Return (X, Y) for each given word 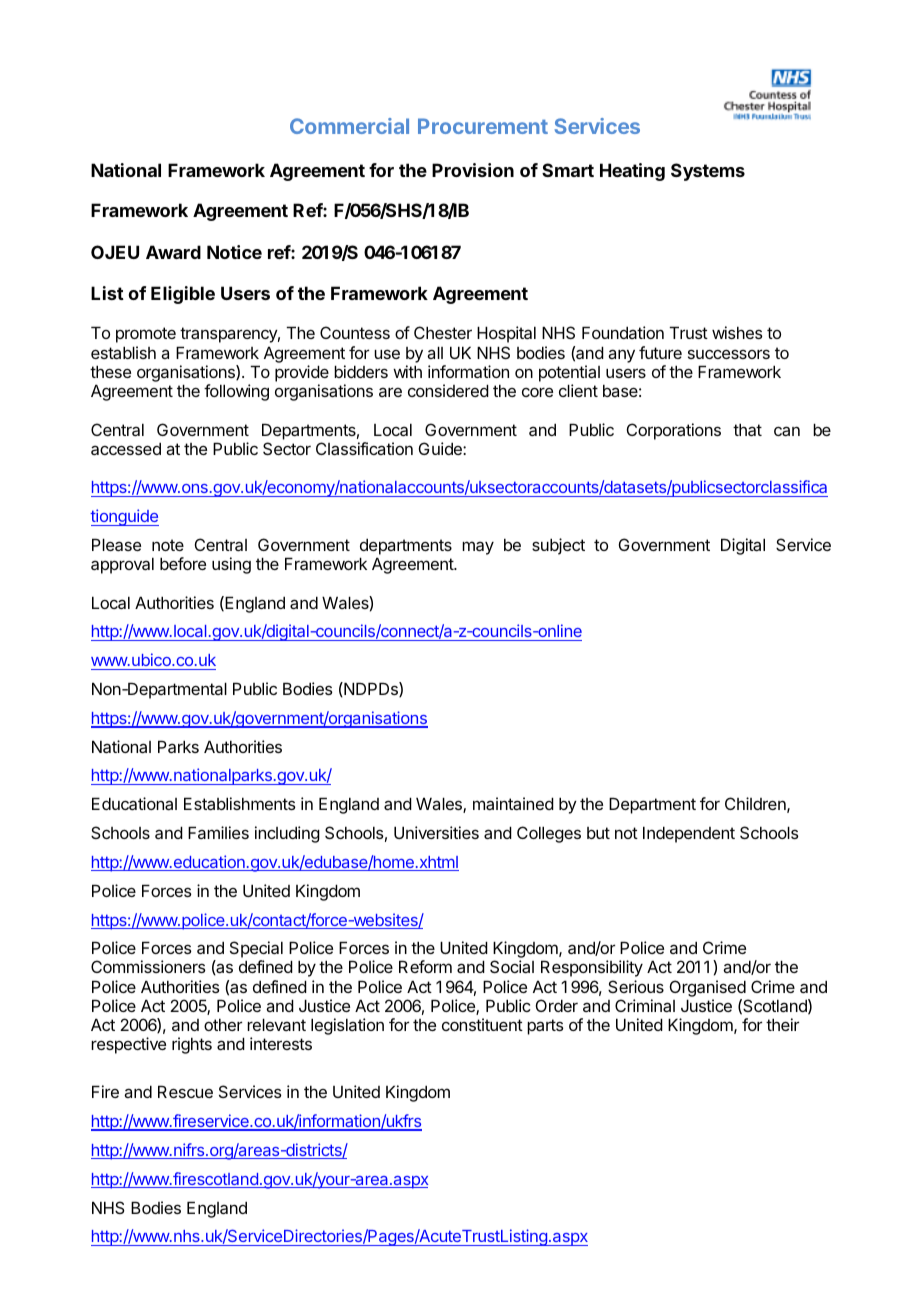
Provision (473, 170)
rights (192, 1045)
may (478, 548)
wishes (737, 332)
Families (218, 832)
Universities (436, 832)
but (598, 833)
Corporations (674, 431)
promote (146, 335)
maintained (513, 803)
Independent (689, 834)
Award (173, 252)
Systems (708, 172)
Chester (443, 332)
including (287, 834)
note (168, 545)
